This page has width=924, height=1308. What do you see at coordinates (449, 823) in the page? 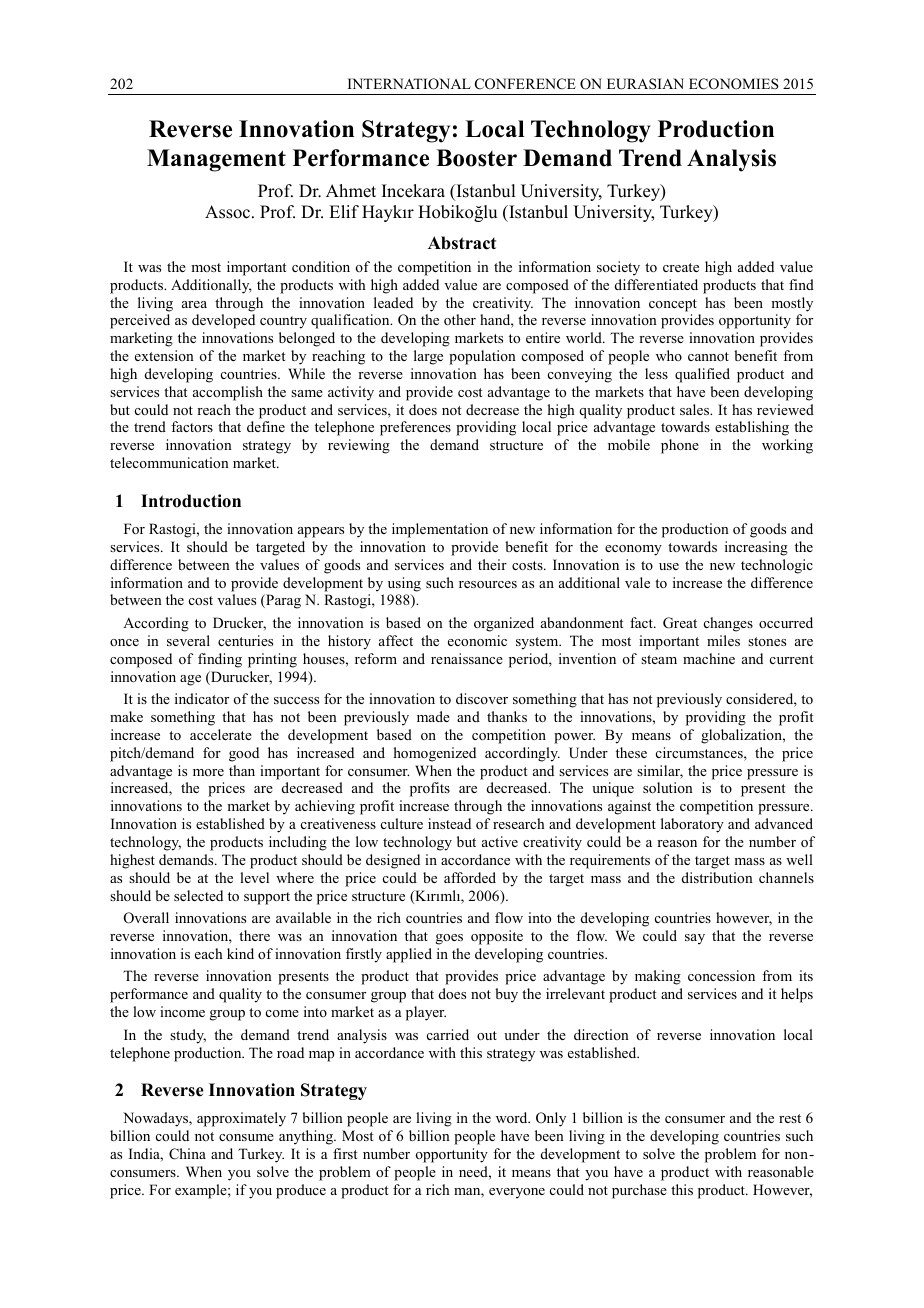
I see `instead` at bounding box center [449, 823].
